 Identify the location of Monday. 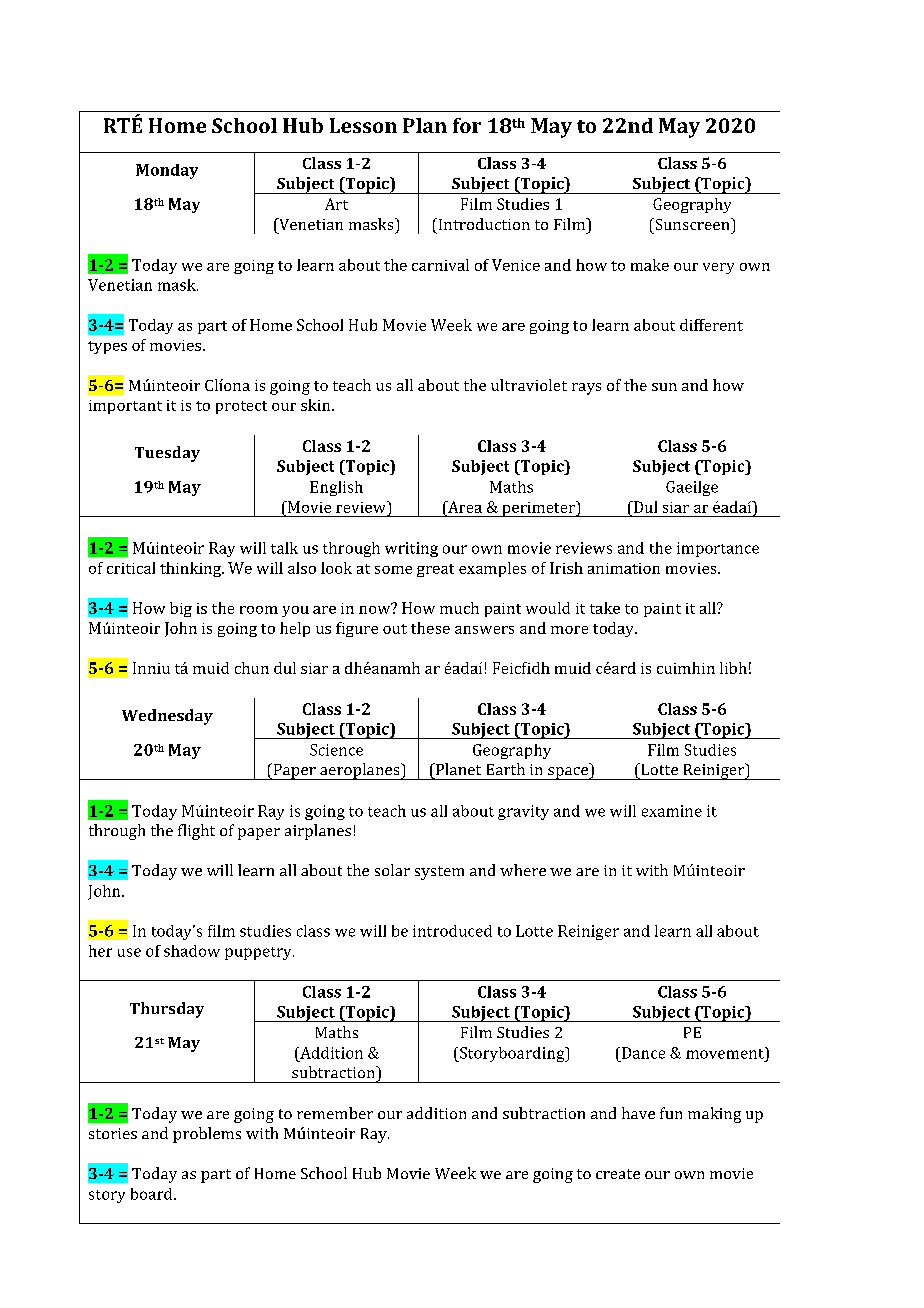
(167, 171).
